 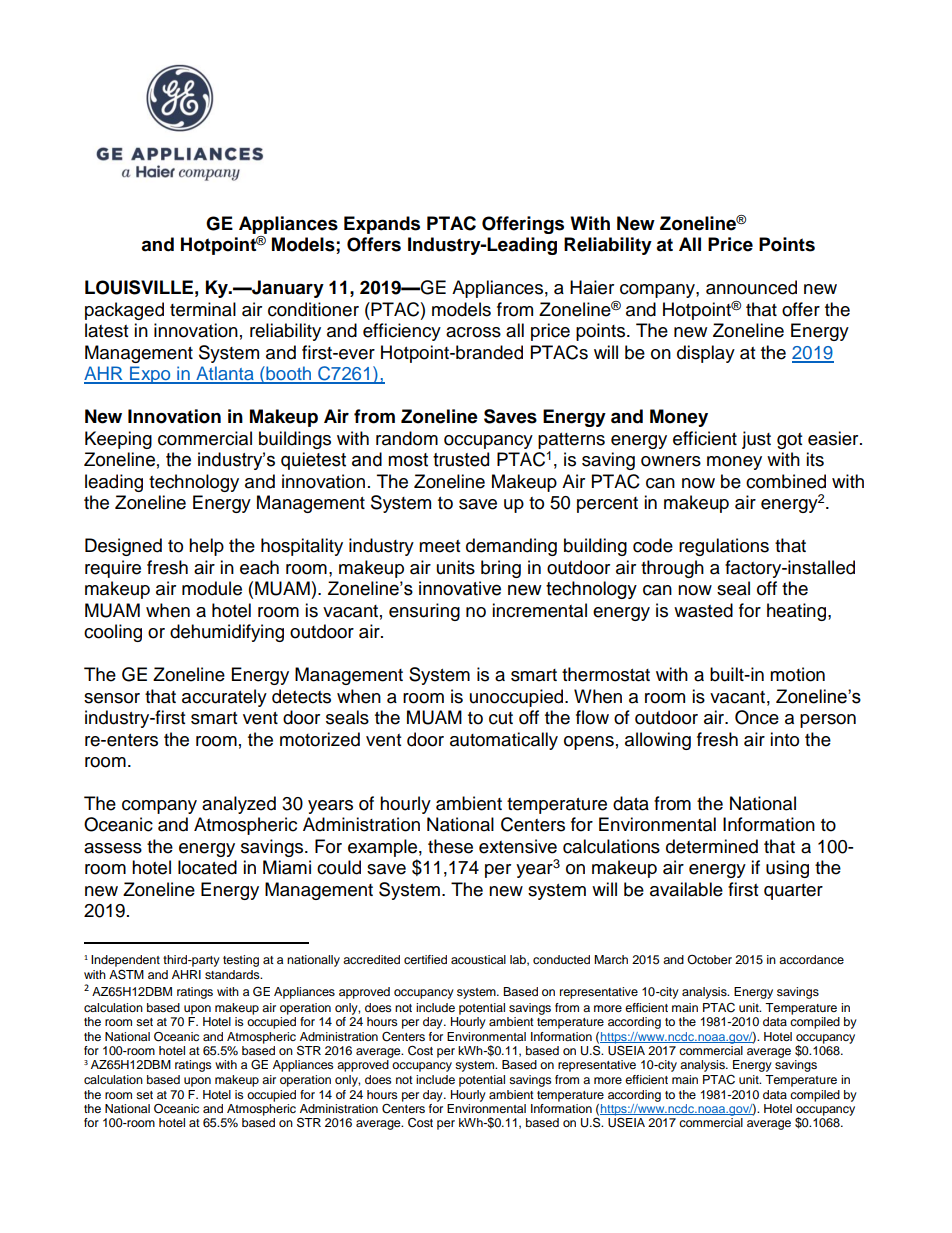 I want to click on Expands, so click(x=382, y=225).
